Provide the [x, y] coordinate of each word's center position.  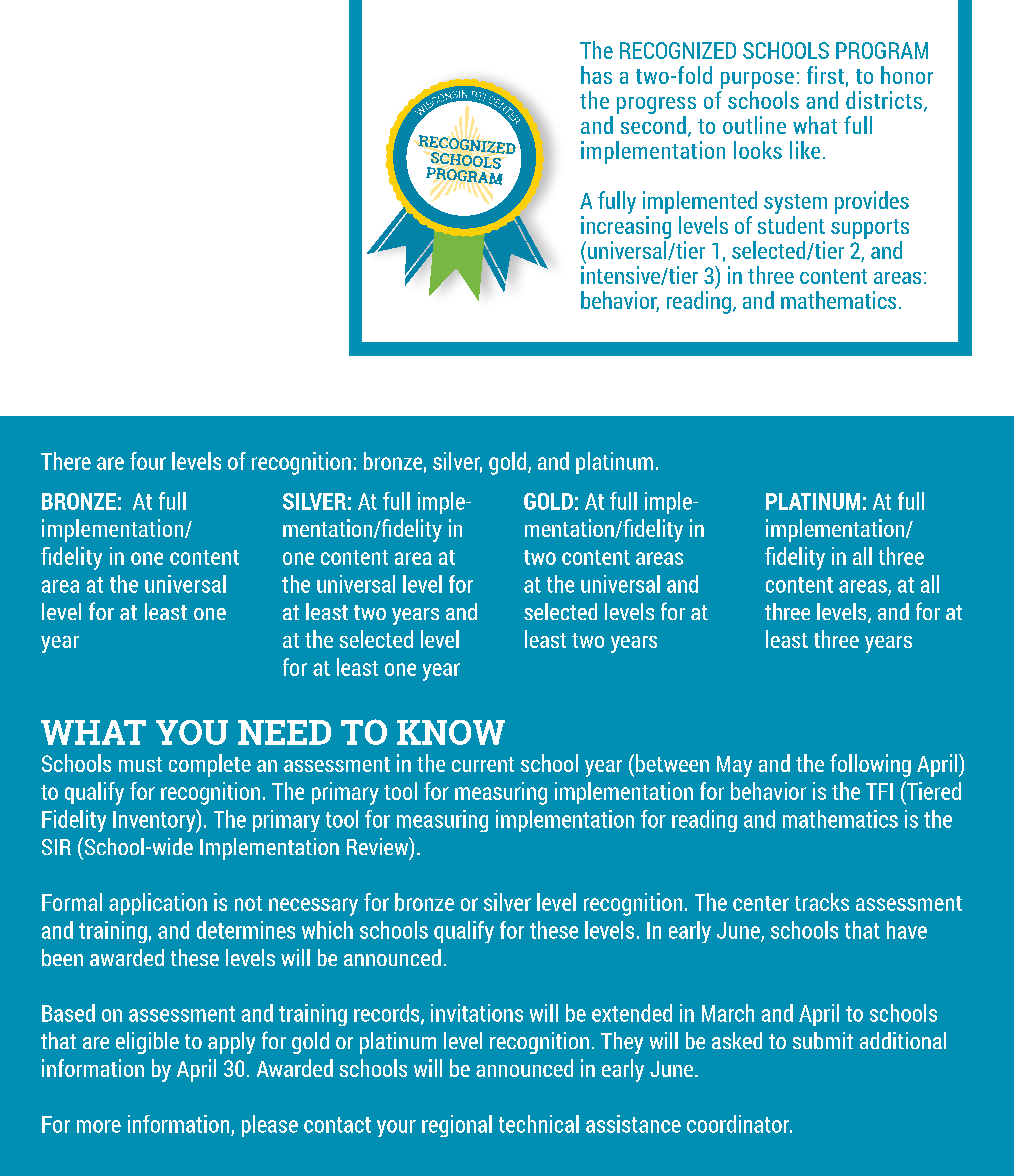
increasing [626, 227]
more [99, 1126]
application [158, 904]
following [870, 765]
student [791, 225]
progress [656, 105]
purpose [757, 80]
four [148, 461]
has [596, 75]
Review [379, 847]
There [66, 461]
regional [457, 1126]
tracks [822, 902]
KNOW [451, 732]
